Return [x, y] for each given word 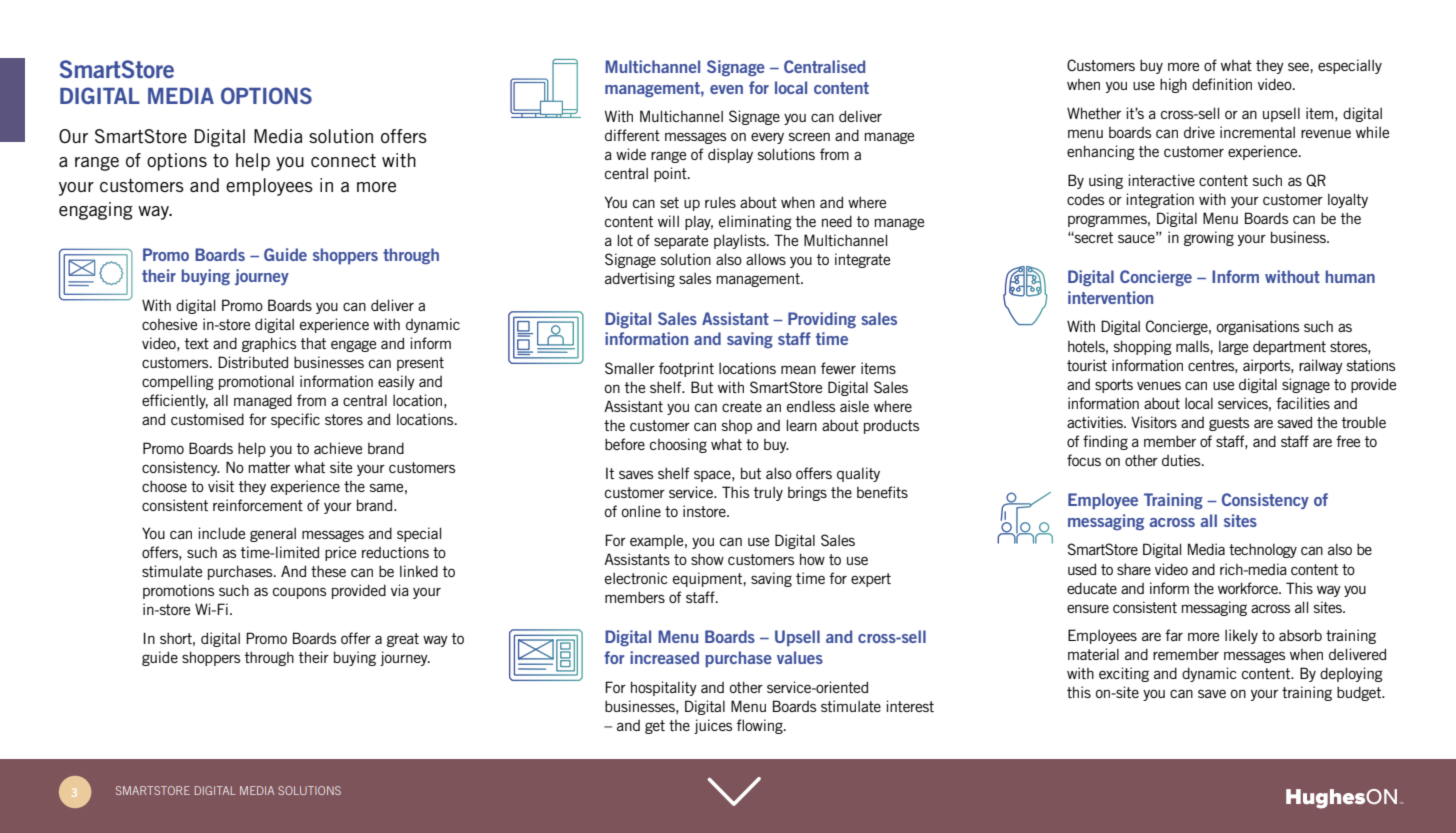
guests [1229, 424]
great [403, 640]
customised [207, 419]
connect [343, 160]
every [767, 138]
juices [713, 726]
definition [1222, 84]
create [742, 406]
